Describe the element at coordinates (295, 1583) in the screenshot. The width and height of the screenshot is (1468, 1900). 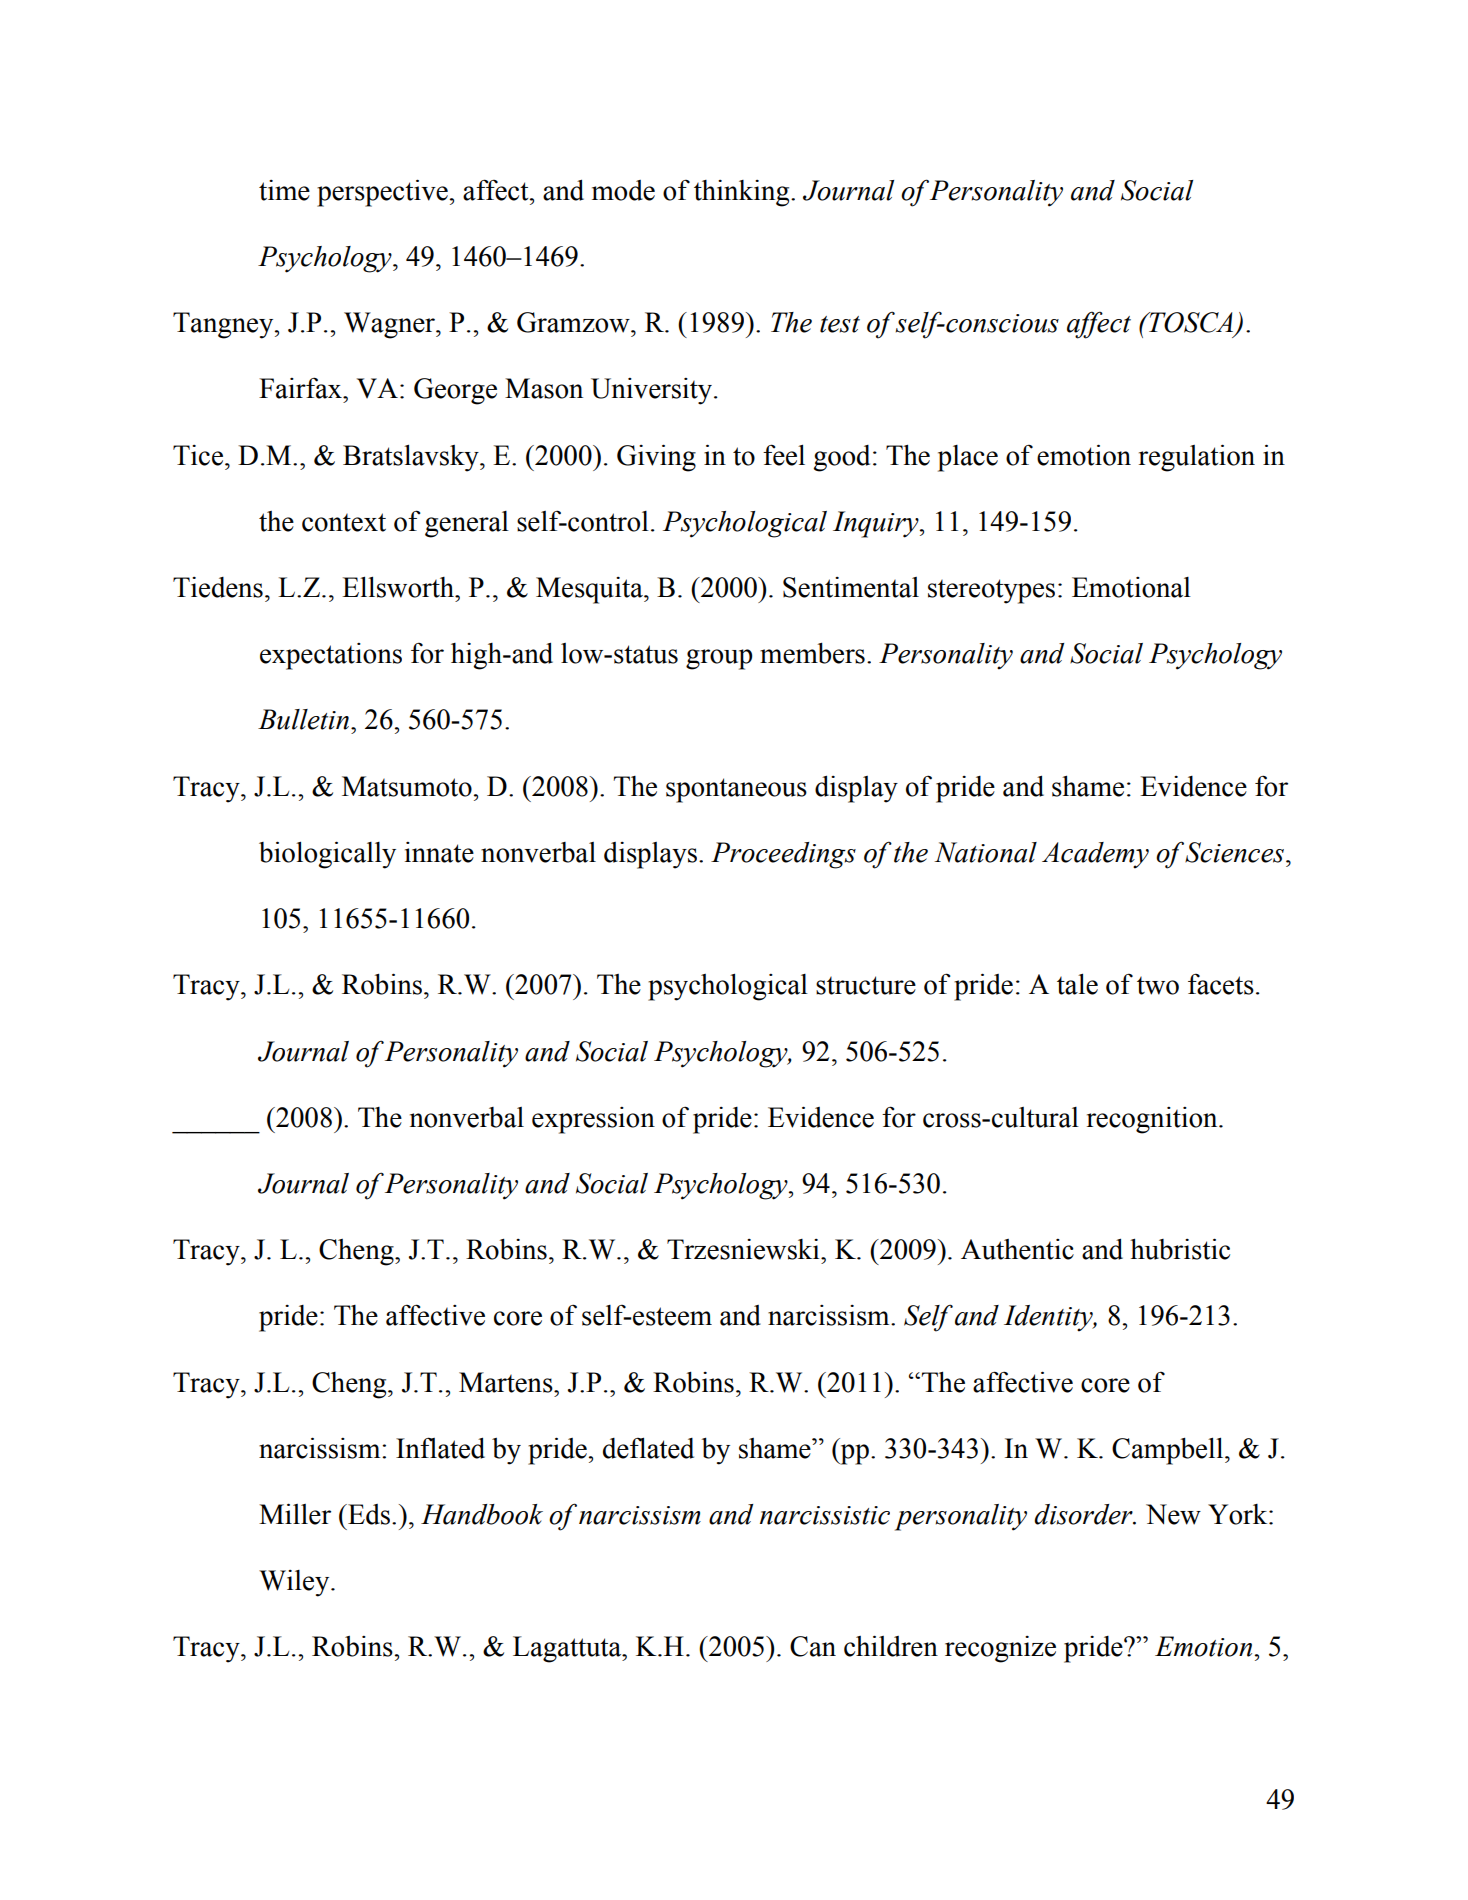
I see `Wiley` at that location.
